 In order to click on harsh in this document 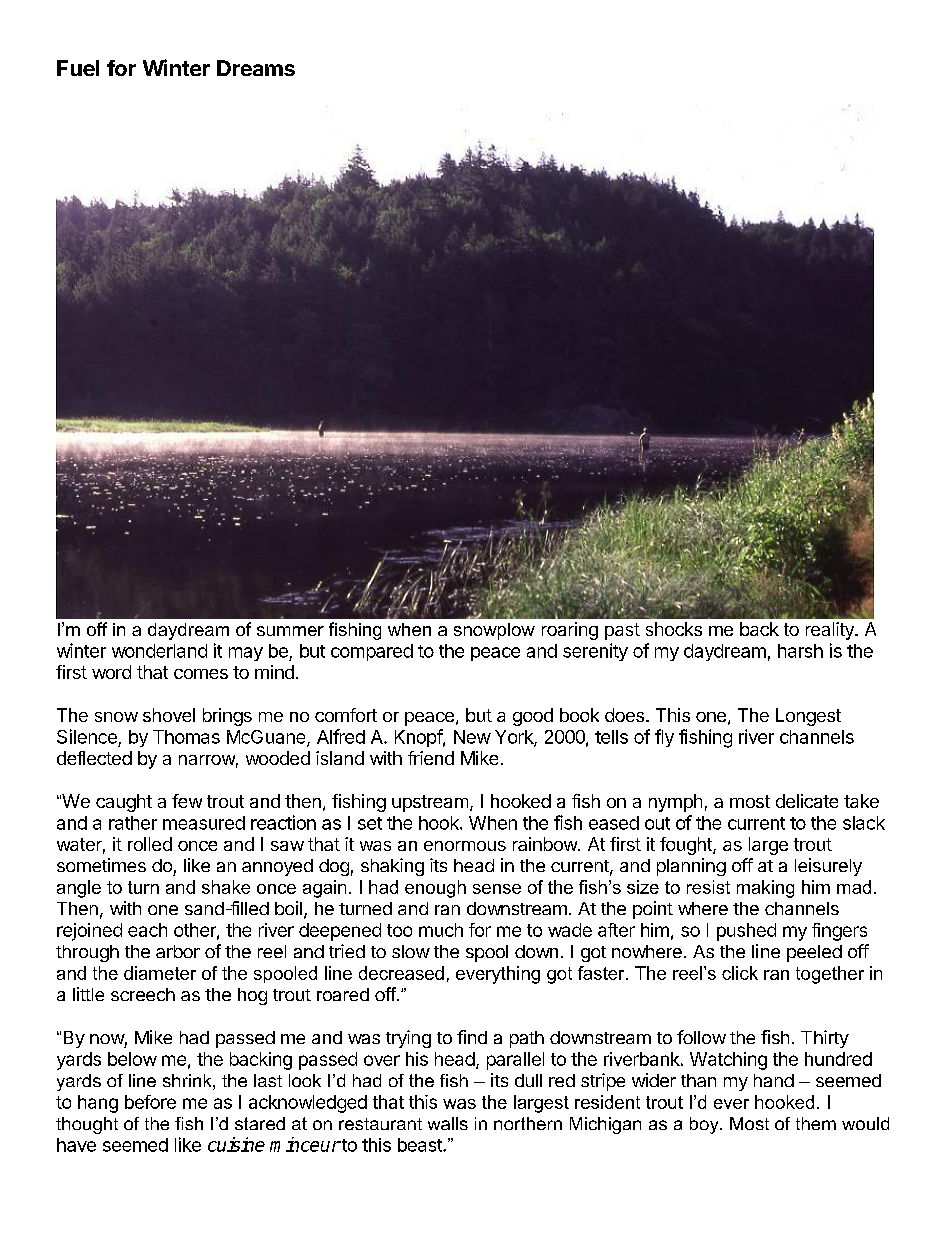, I will do `click(800, 651)`.
